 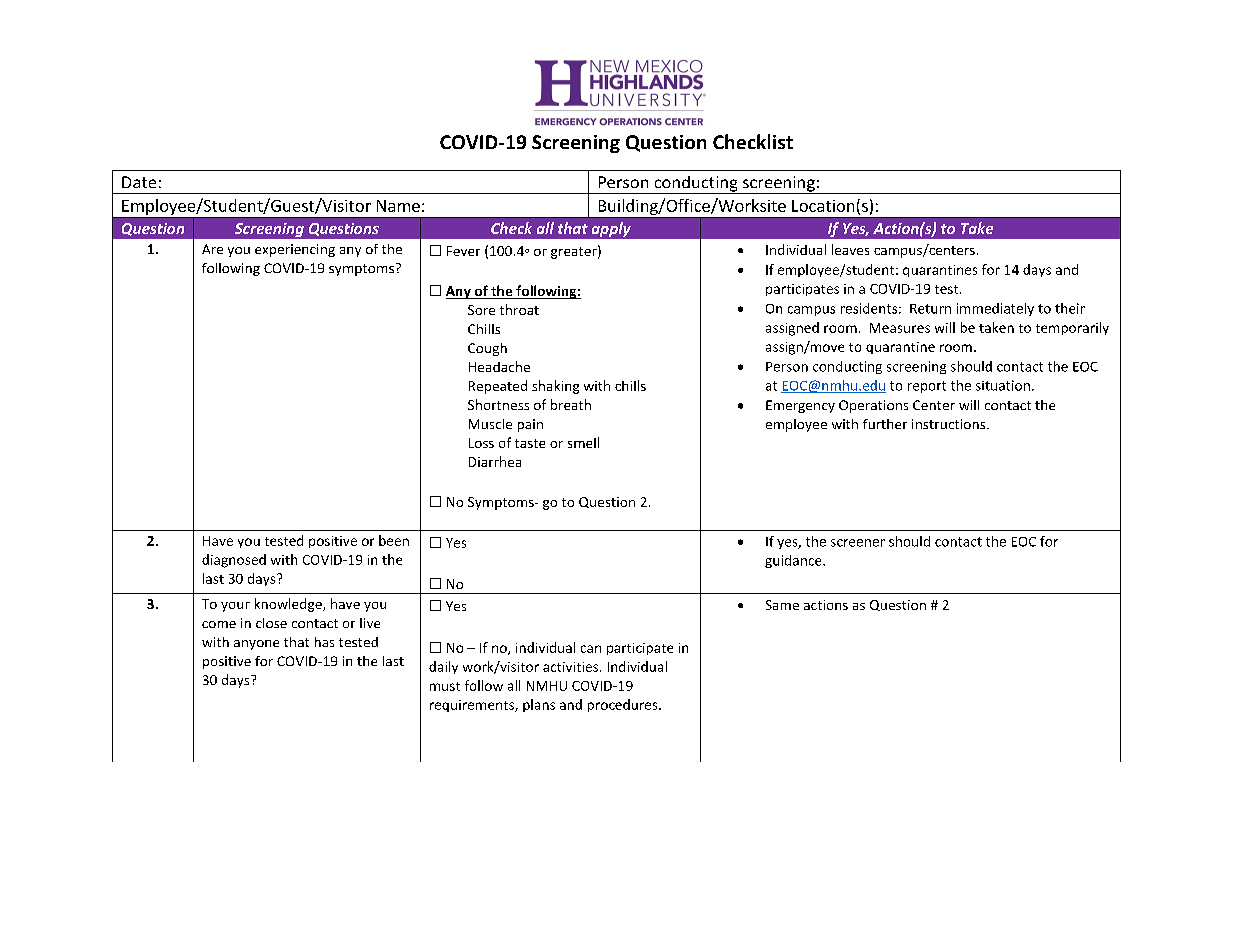 What do you see at coordinates (234, 561) in the page?
I see `diagnosed` at bounding box center [234, 561].
